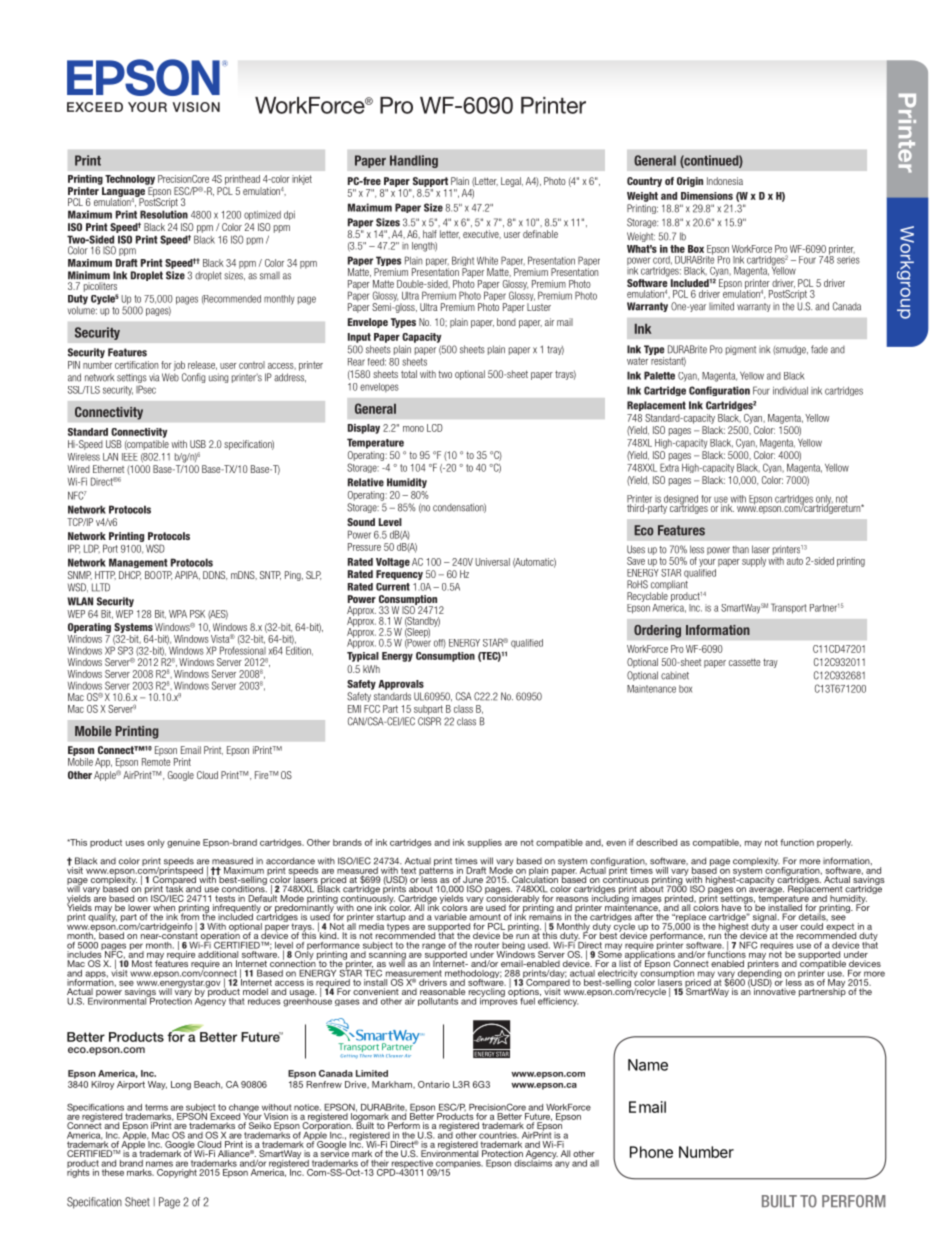  I want to click on cassette, so click(744, 662).
